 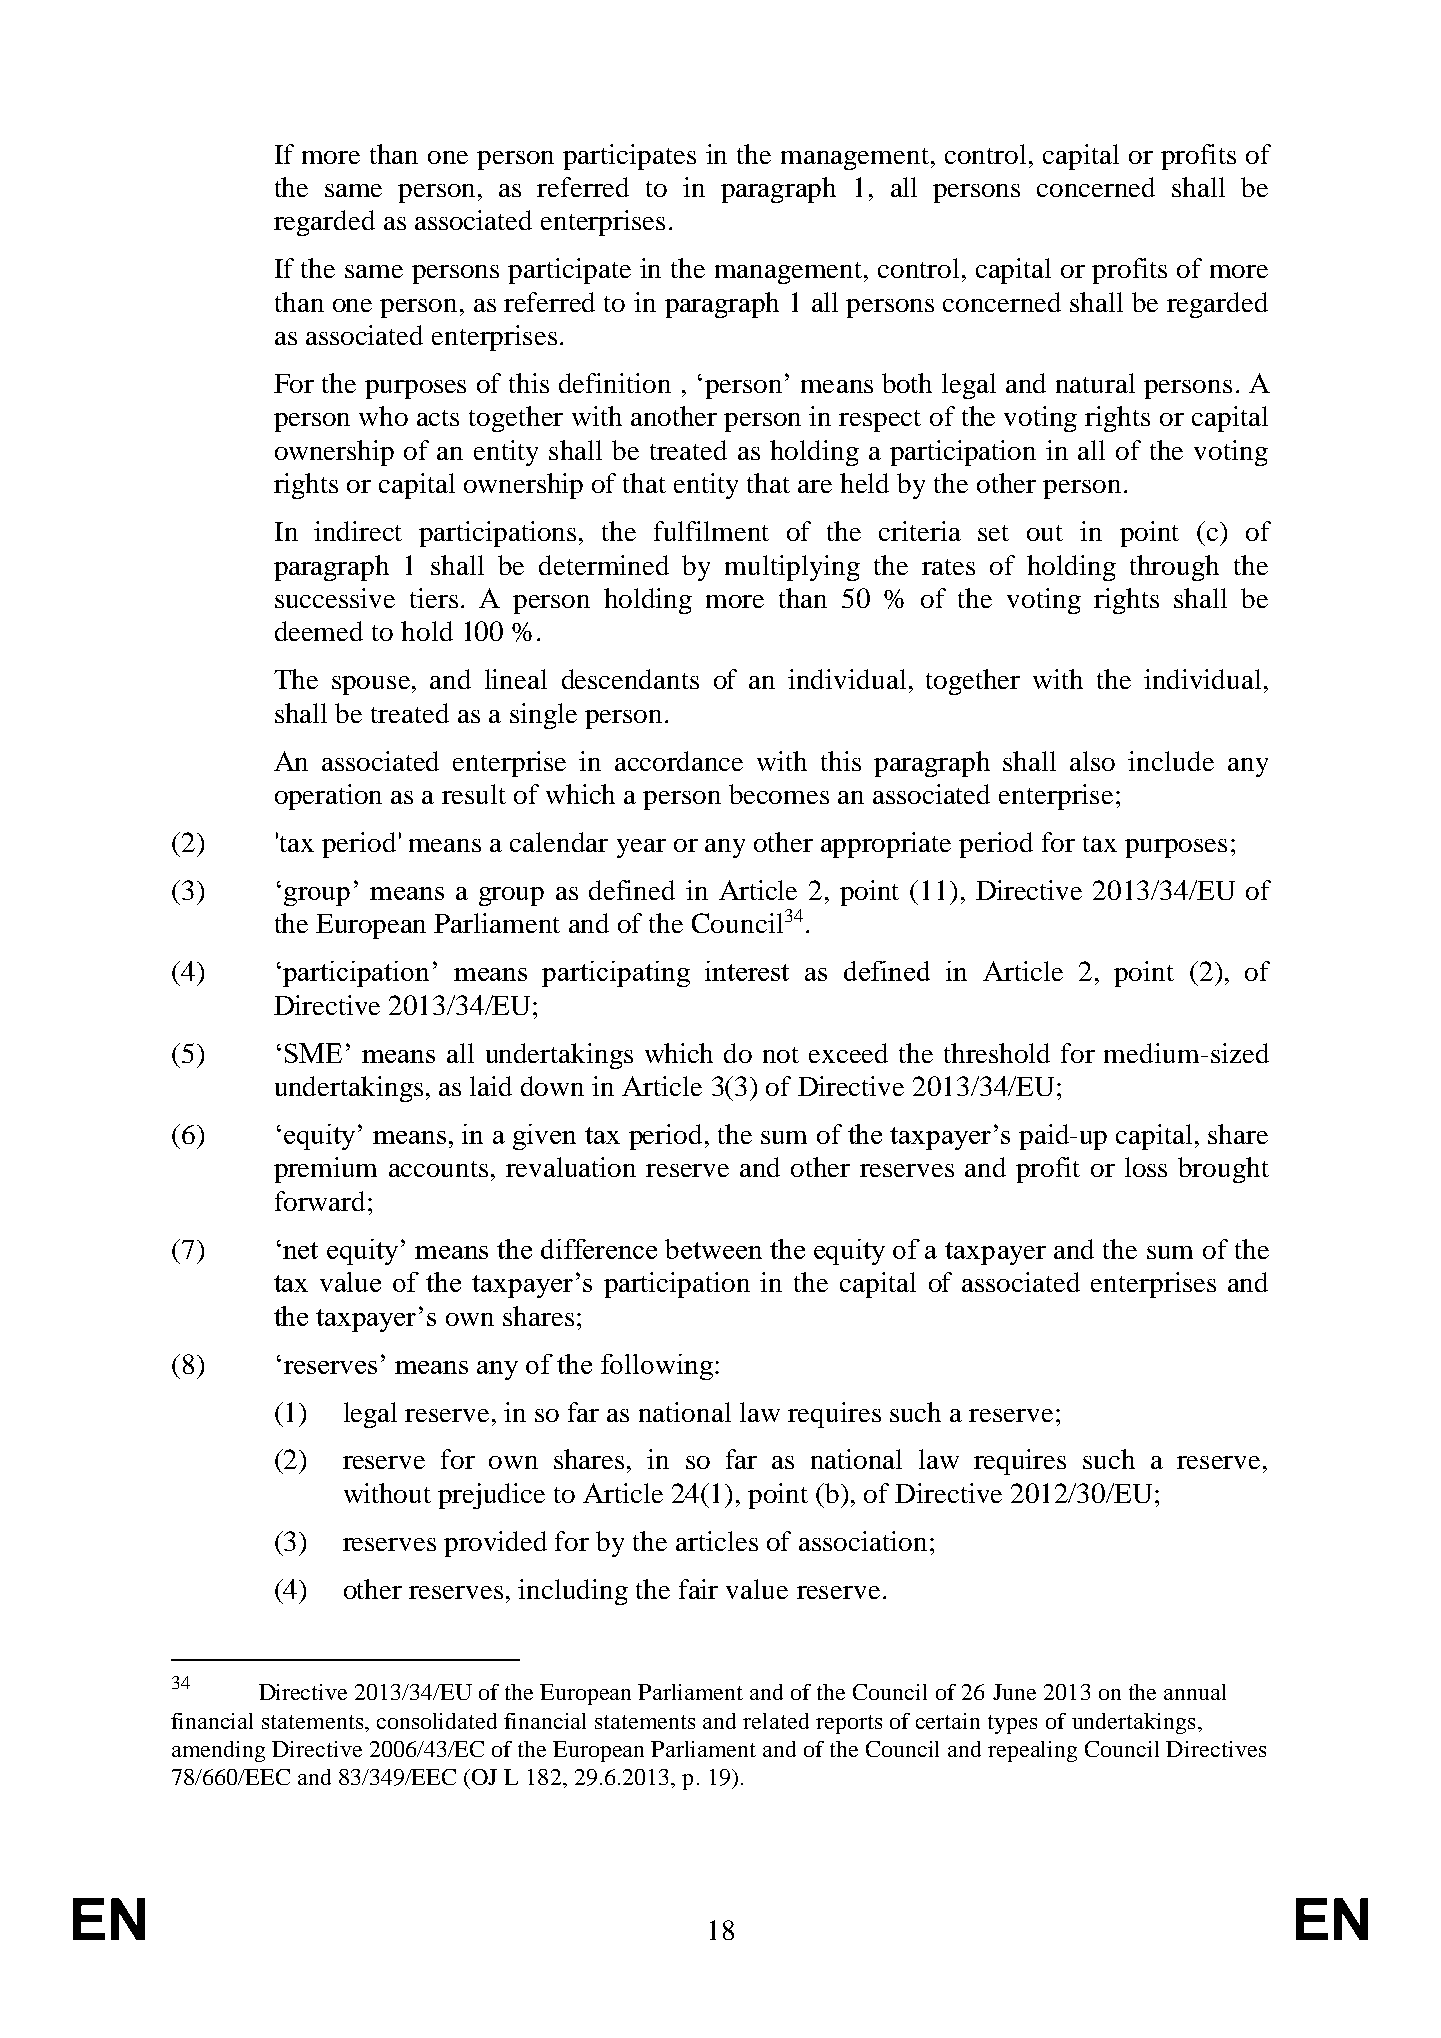 What do you see at coordinates (713, 1249) in the screenshot?
I see `between` at bounding box center [713, 1249].
